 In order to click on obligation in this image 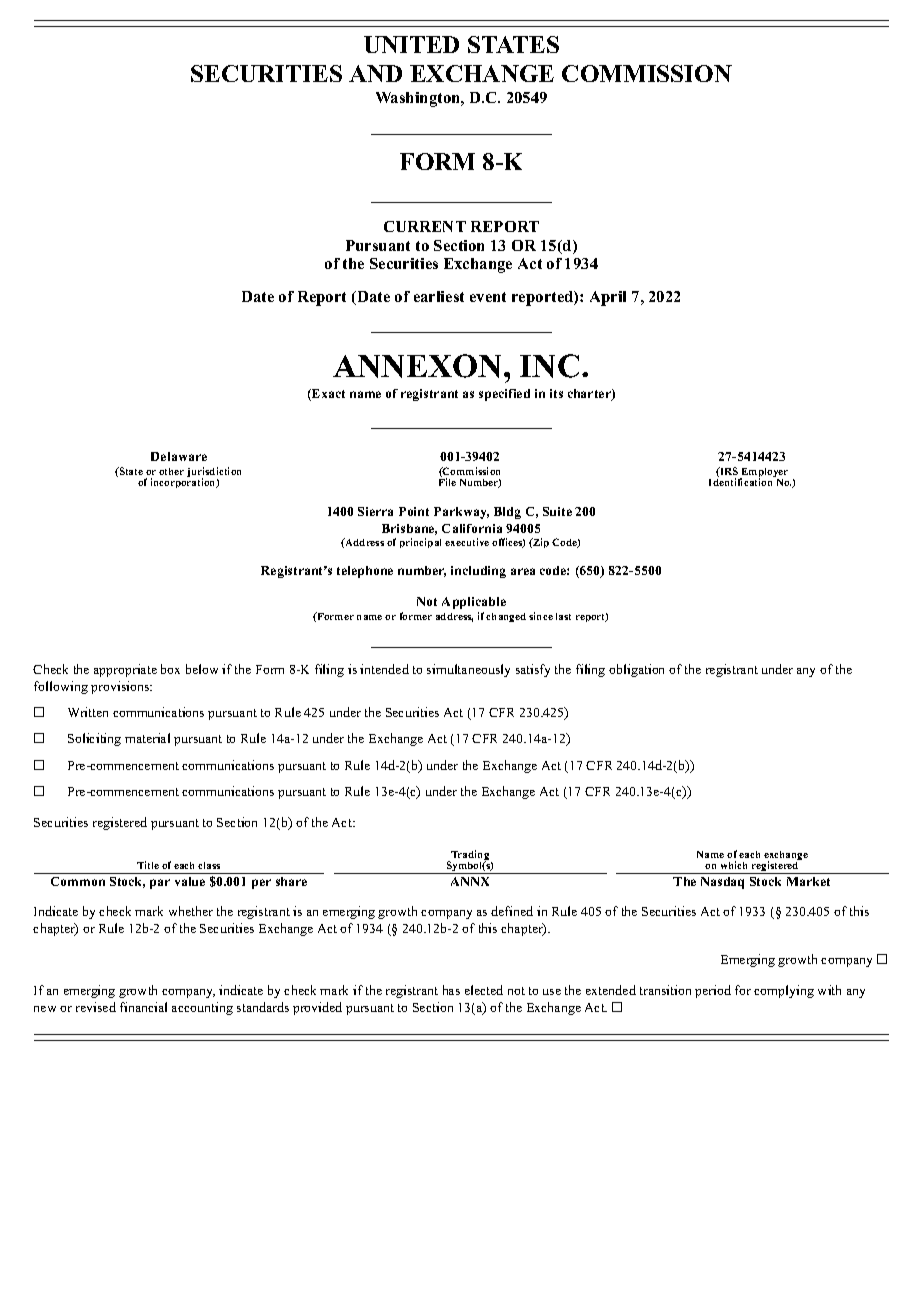, I will do `click(636, 670)`.
